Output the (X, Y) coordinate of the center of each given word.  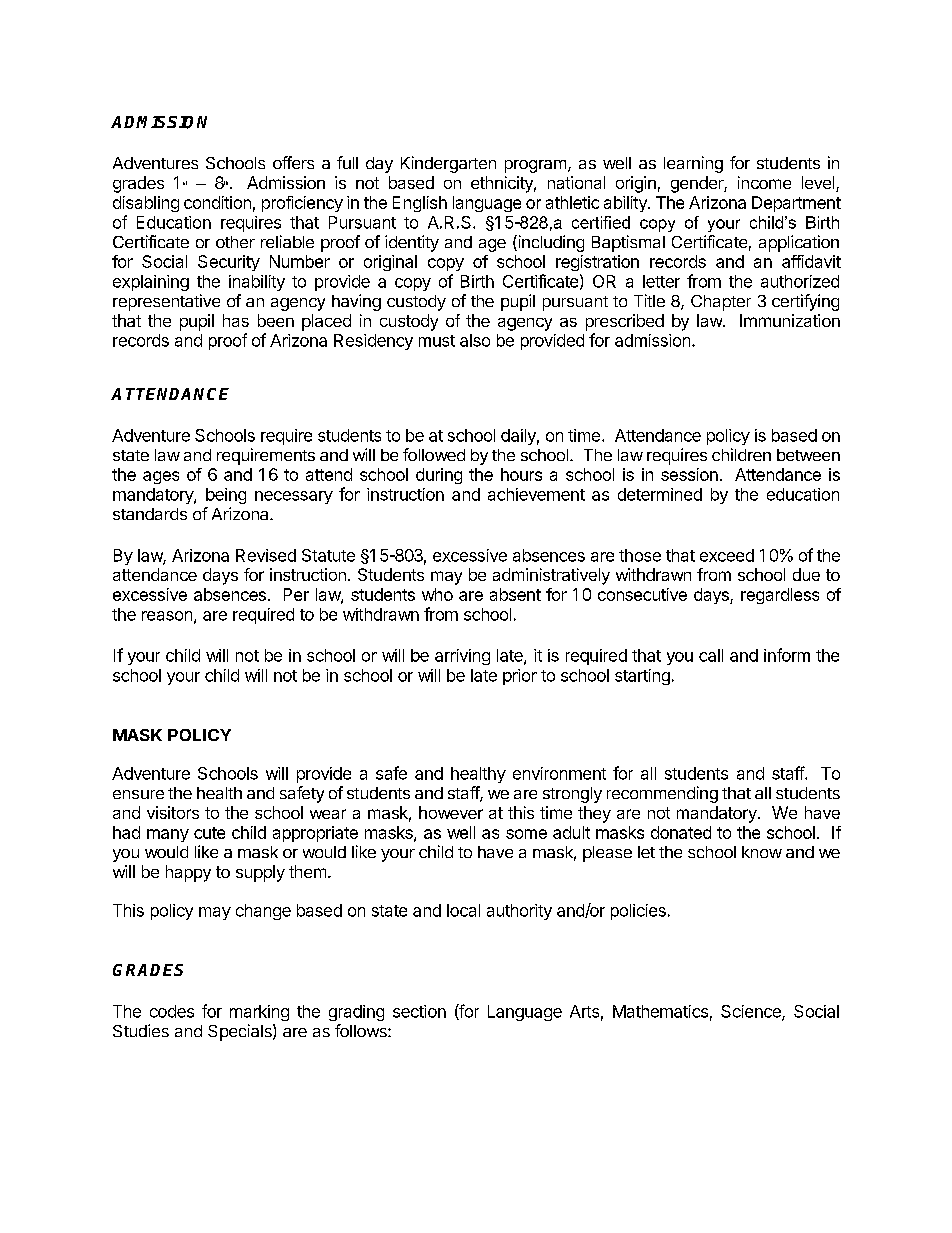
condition (217, 202)
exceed (727, 555)
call (711, 655)
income (764, 182)
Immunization (790, 320)
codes (172, 1011)
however (451, 812)
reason (167, 616)
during (439, 476)
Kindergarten (448, 164)
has (236, 320)
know (762, 852)
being (226, 496)
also (475, 340)
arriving (462, 657)
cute (209, 833)
